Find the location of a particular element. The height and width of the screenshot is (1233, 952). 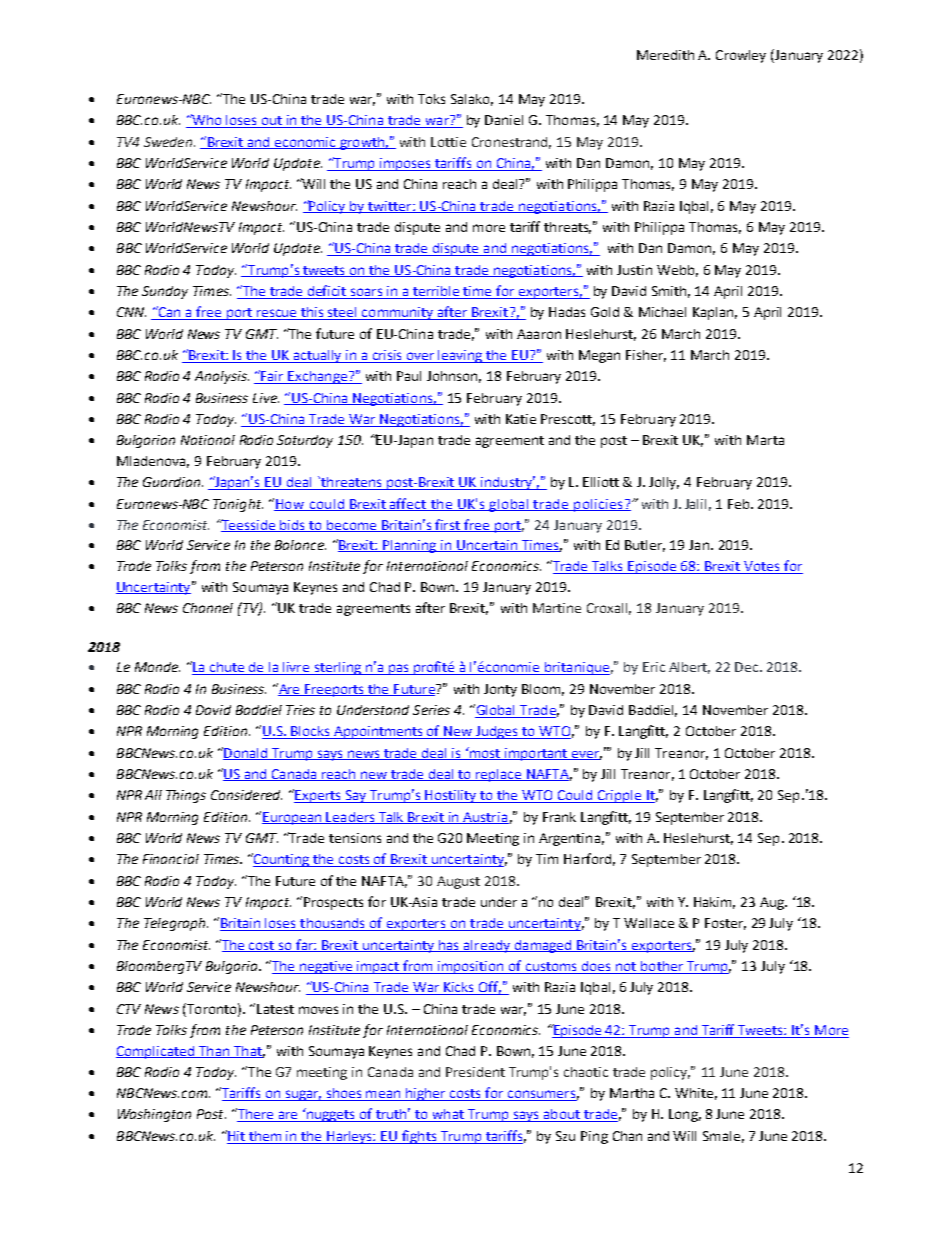

Sweden is located at coordinates (168, 142).
